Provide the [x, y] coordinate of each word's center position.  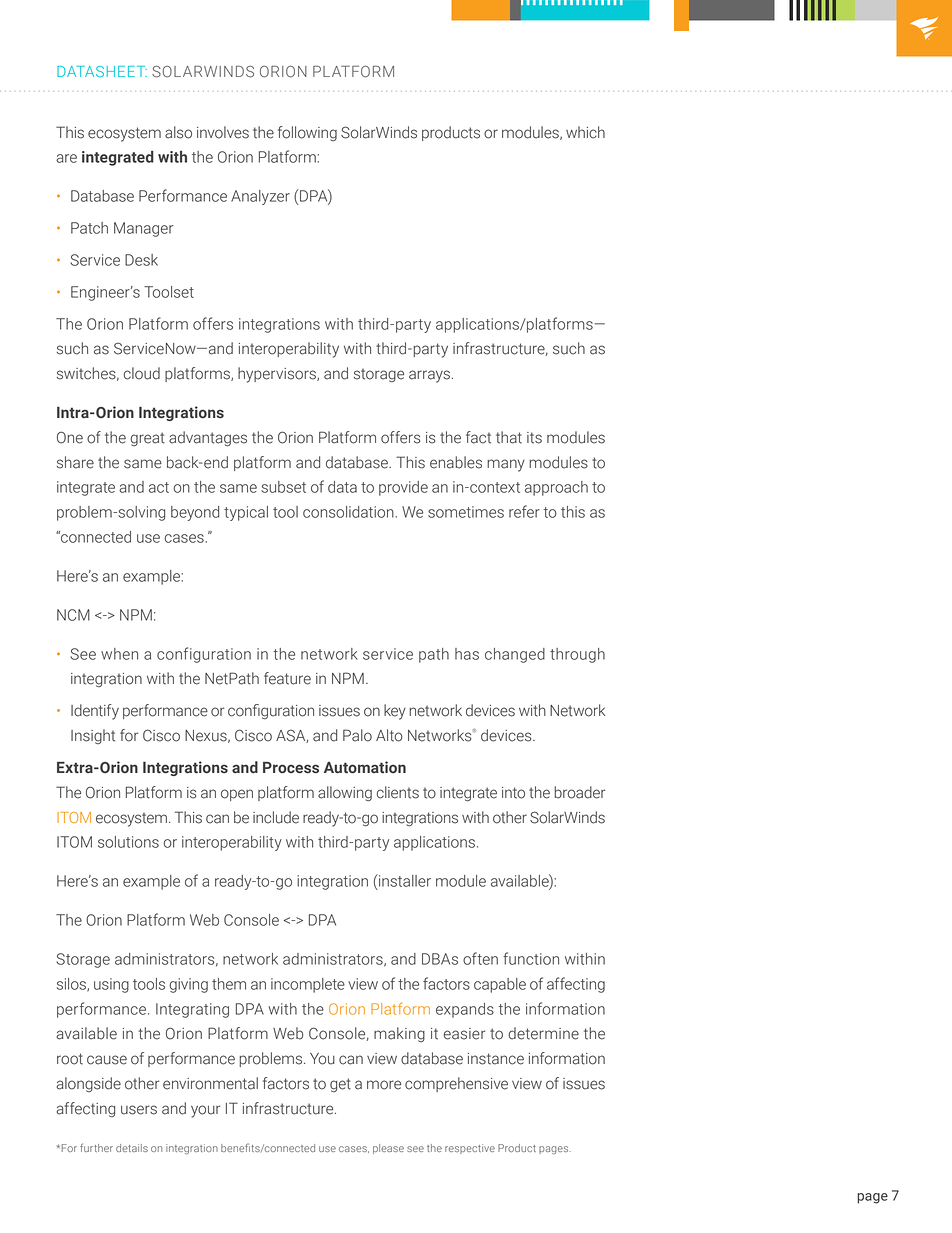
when [119, 654]
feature [287, 678]
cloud [142, 373]
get [340, 1085]
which [585, 132]
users [139, 1110]
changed [515, 655]
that [509, 437]
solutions [128, 842]
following [307, 133]
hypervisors [278, 375]
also [178, 132]
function [531, 958]
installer [404, 880]
